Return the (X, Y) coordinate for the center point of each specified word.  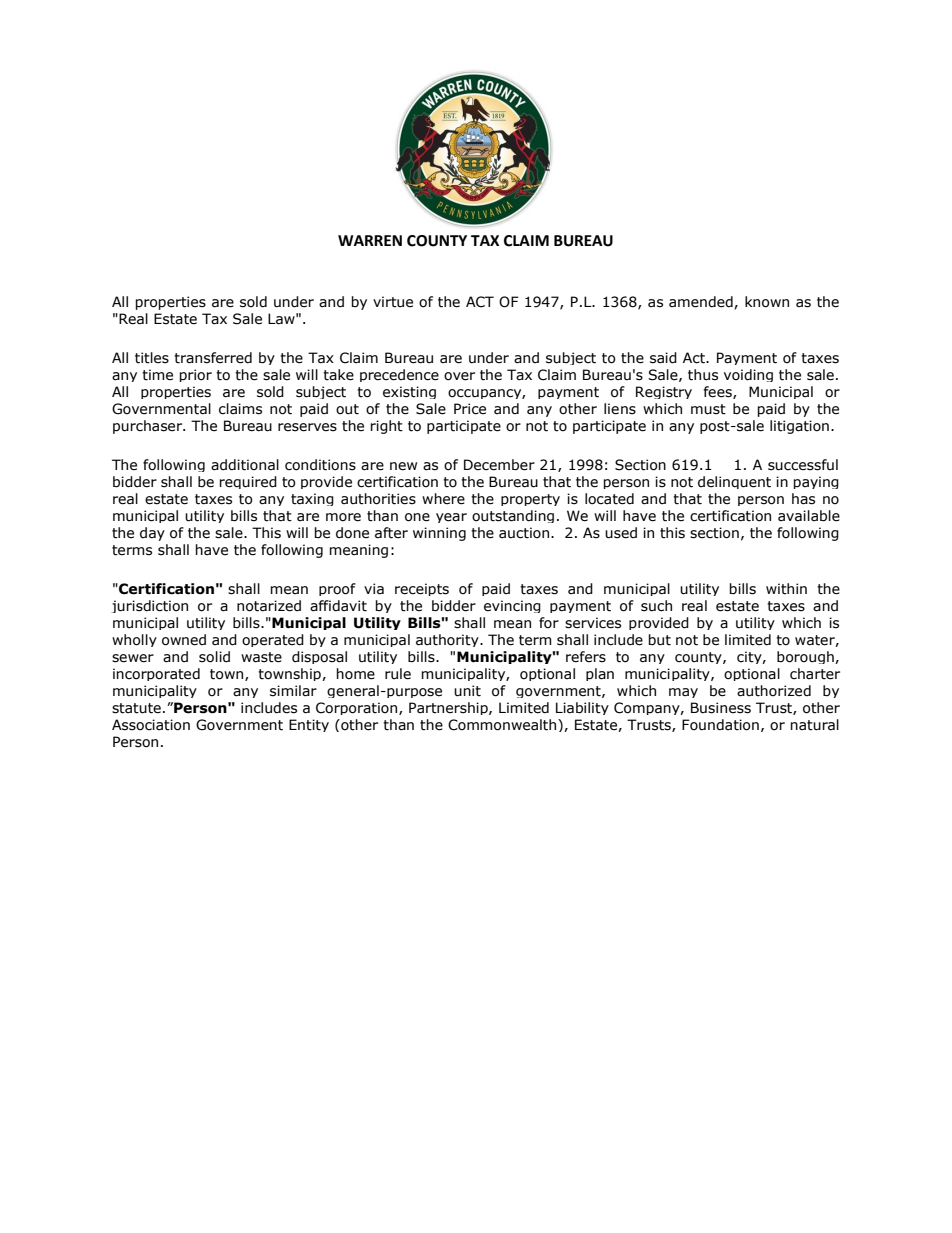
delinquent (734, 482)
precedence (399, 375)
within (786, 589)
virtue (393, 302)
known (767, 302)
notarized (269, 606)
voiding (748, 375)
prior (195, 375)
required (248, 482)
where (443, 499)
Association (151, 725)
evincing (512, 606)
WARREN (370, 240)
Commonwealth (503, 725)
